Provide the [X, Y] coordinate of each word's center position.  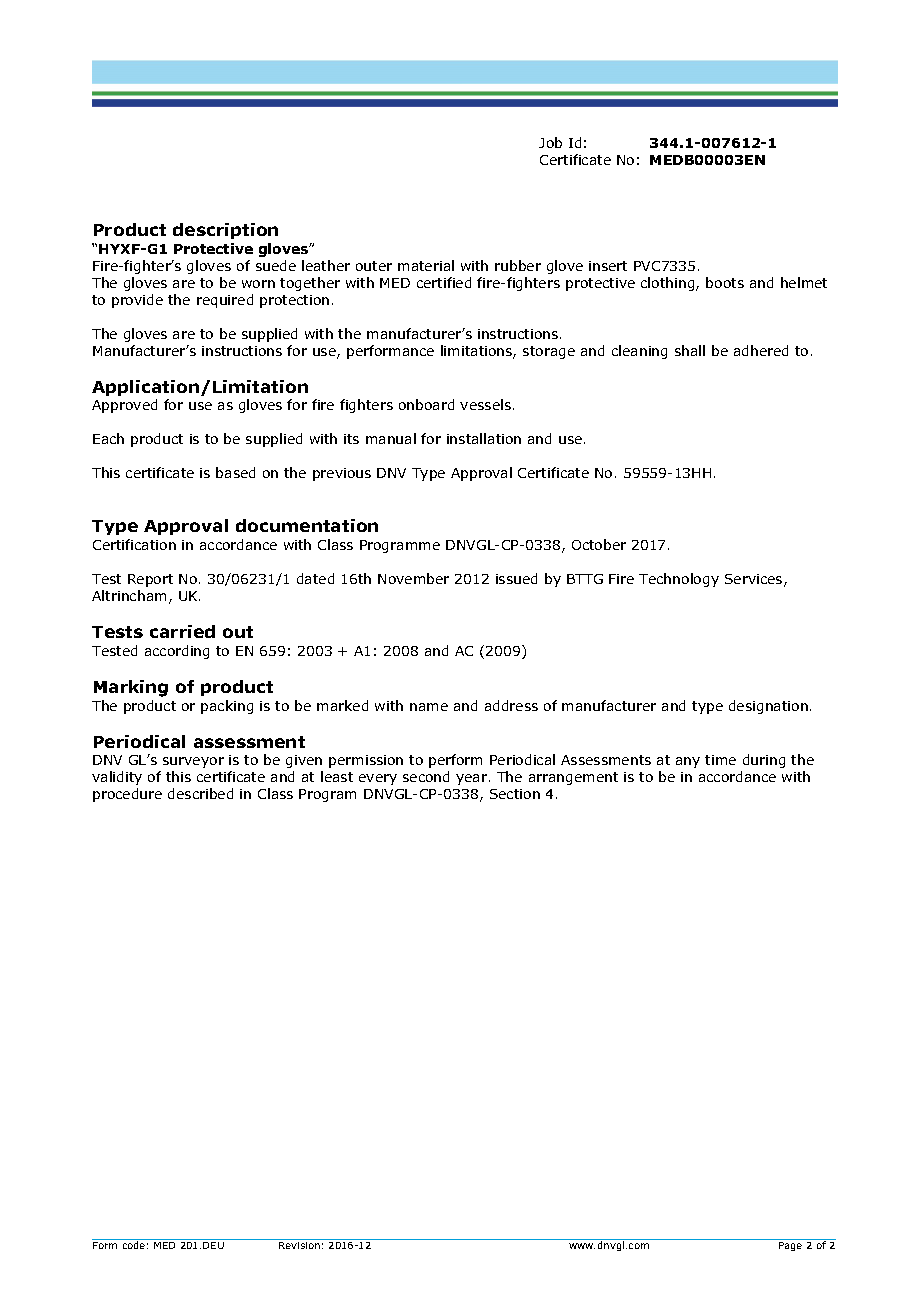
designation [768, 707]
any [688, 762]
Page [790, 1246]
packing [227, 707]
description [225, 231]
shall [690, 350]
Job [550, 142]
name [429, 707]
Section [515, 794]
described [200, 793]
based [235, 472]
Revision [299, 1245]
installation [484, 438]
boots [725, 282]
